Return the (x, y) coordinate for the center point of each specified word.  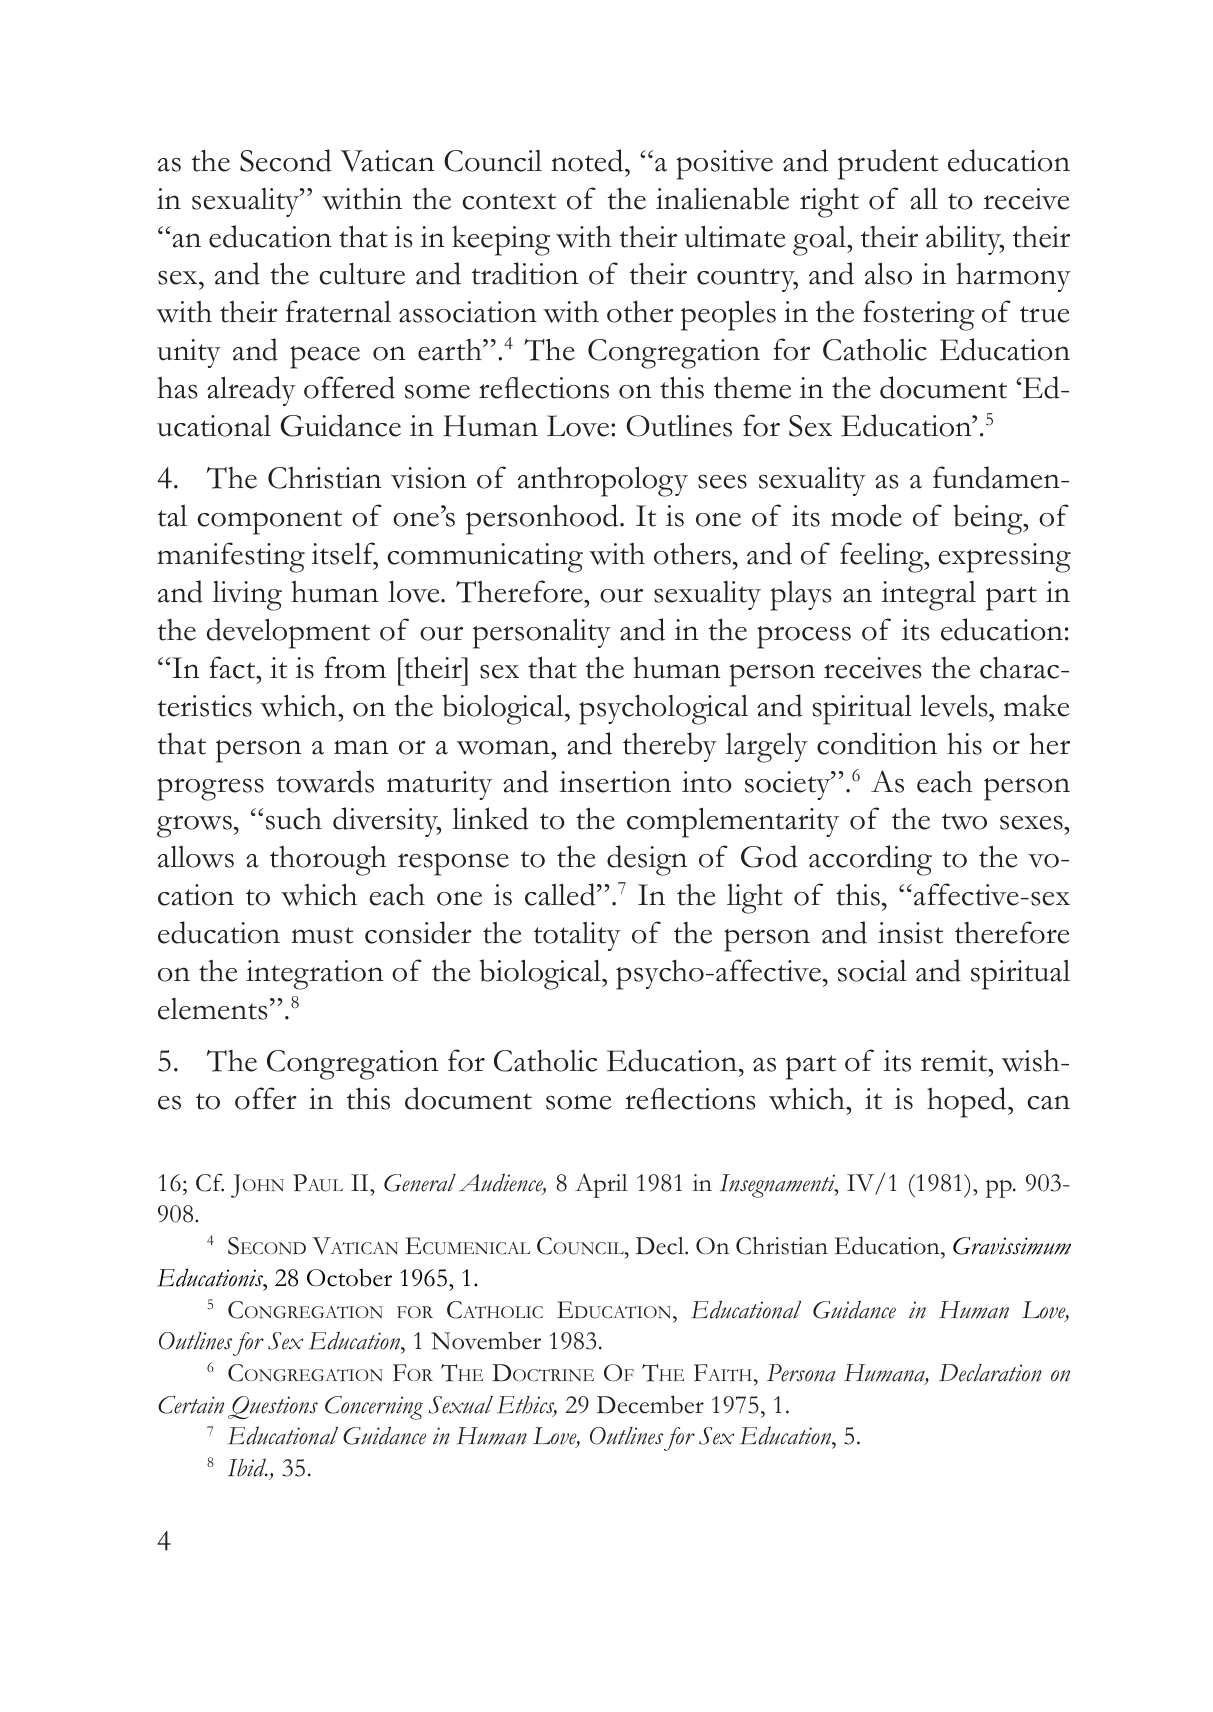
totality (577, 936)
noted (588, 160)
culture (362, 274)
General (420, 1183)
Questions (273, 1407)
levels (955, 706)
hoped (968, 1102)
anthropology (603, 481)
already (251, 391)
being (989, 519)
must (322, 935)
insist (910, 933)
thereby (670, 747)
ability (965, 240)
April (601, 1185)
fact (233, 667)
